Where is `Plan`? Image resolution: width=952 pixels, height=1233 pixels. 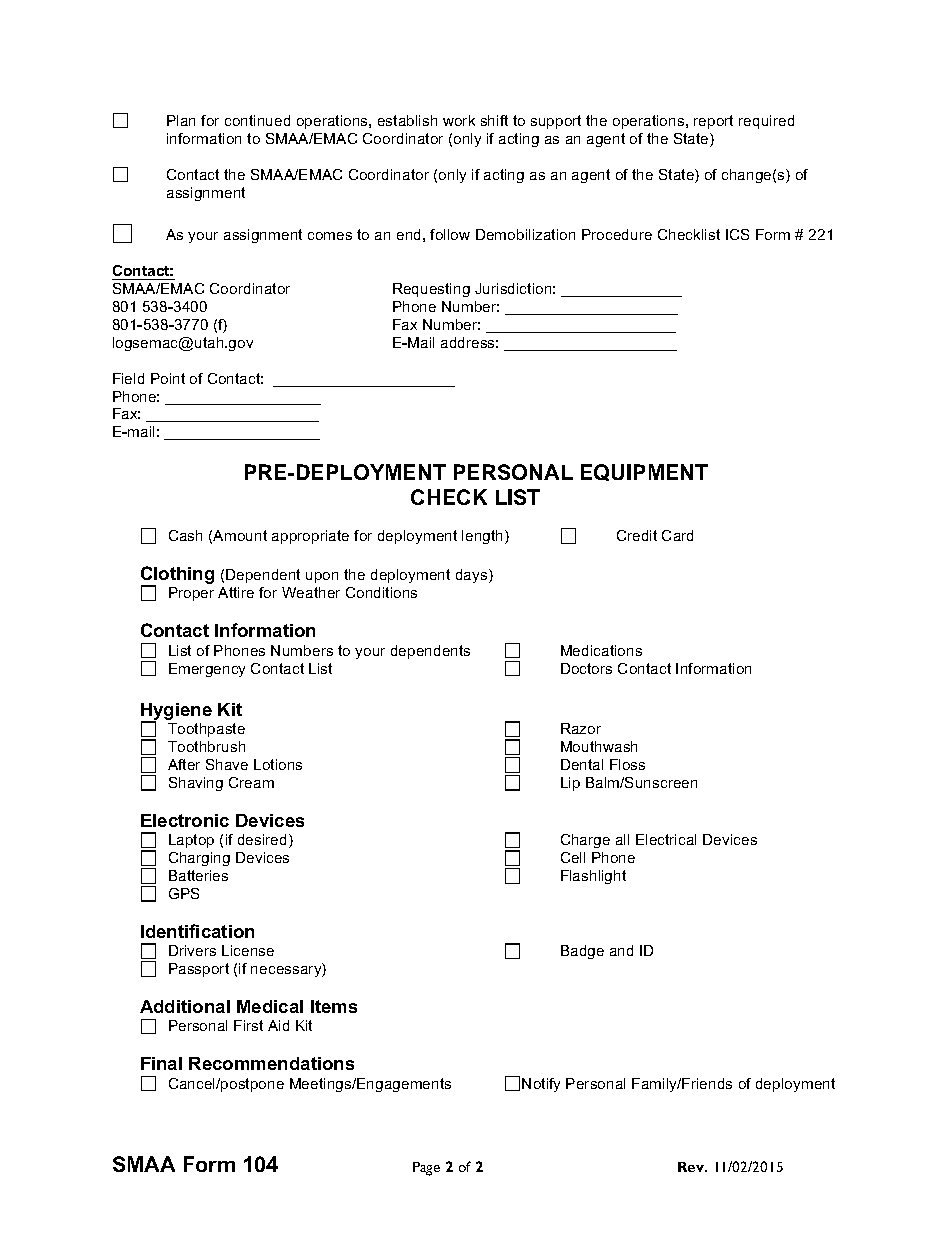
Plan is located at coordinates (181, 120).
